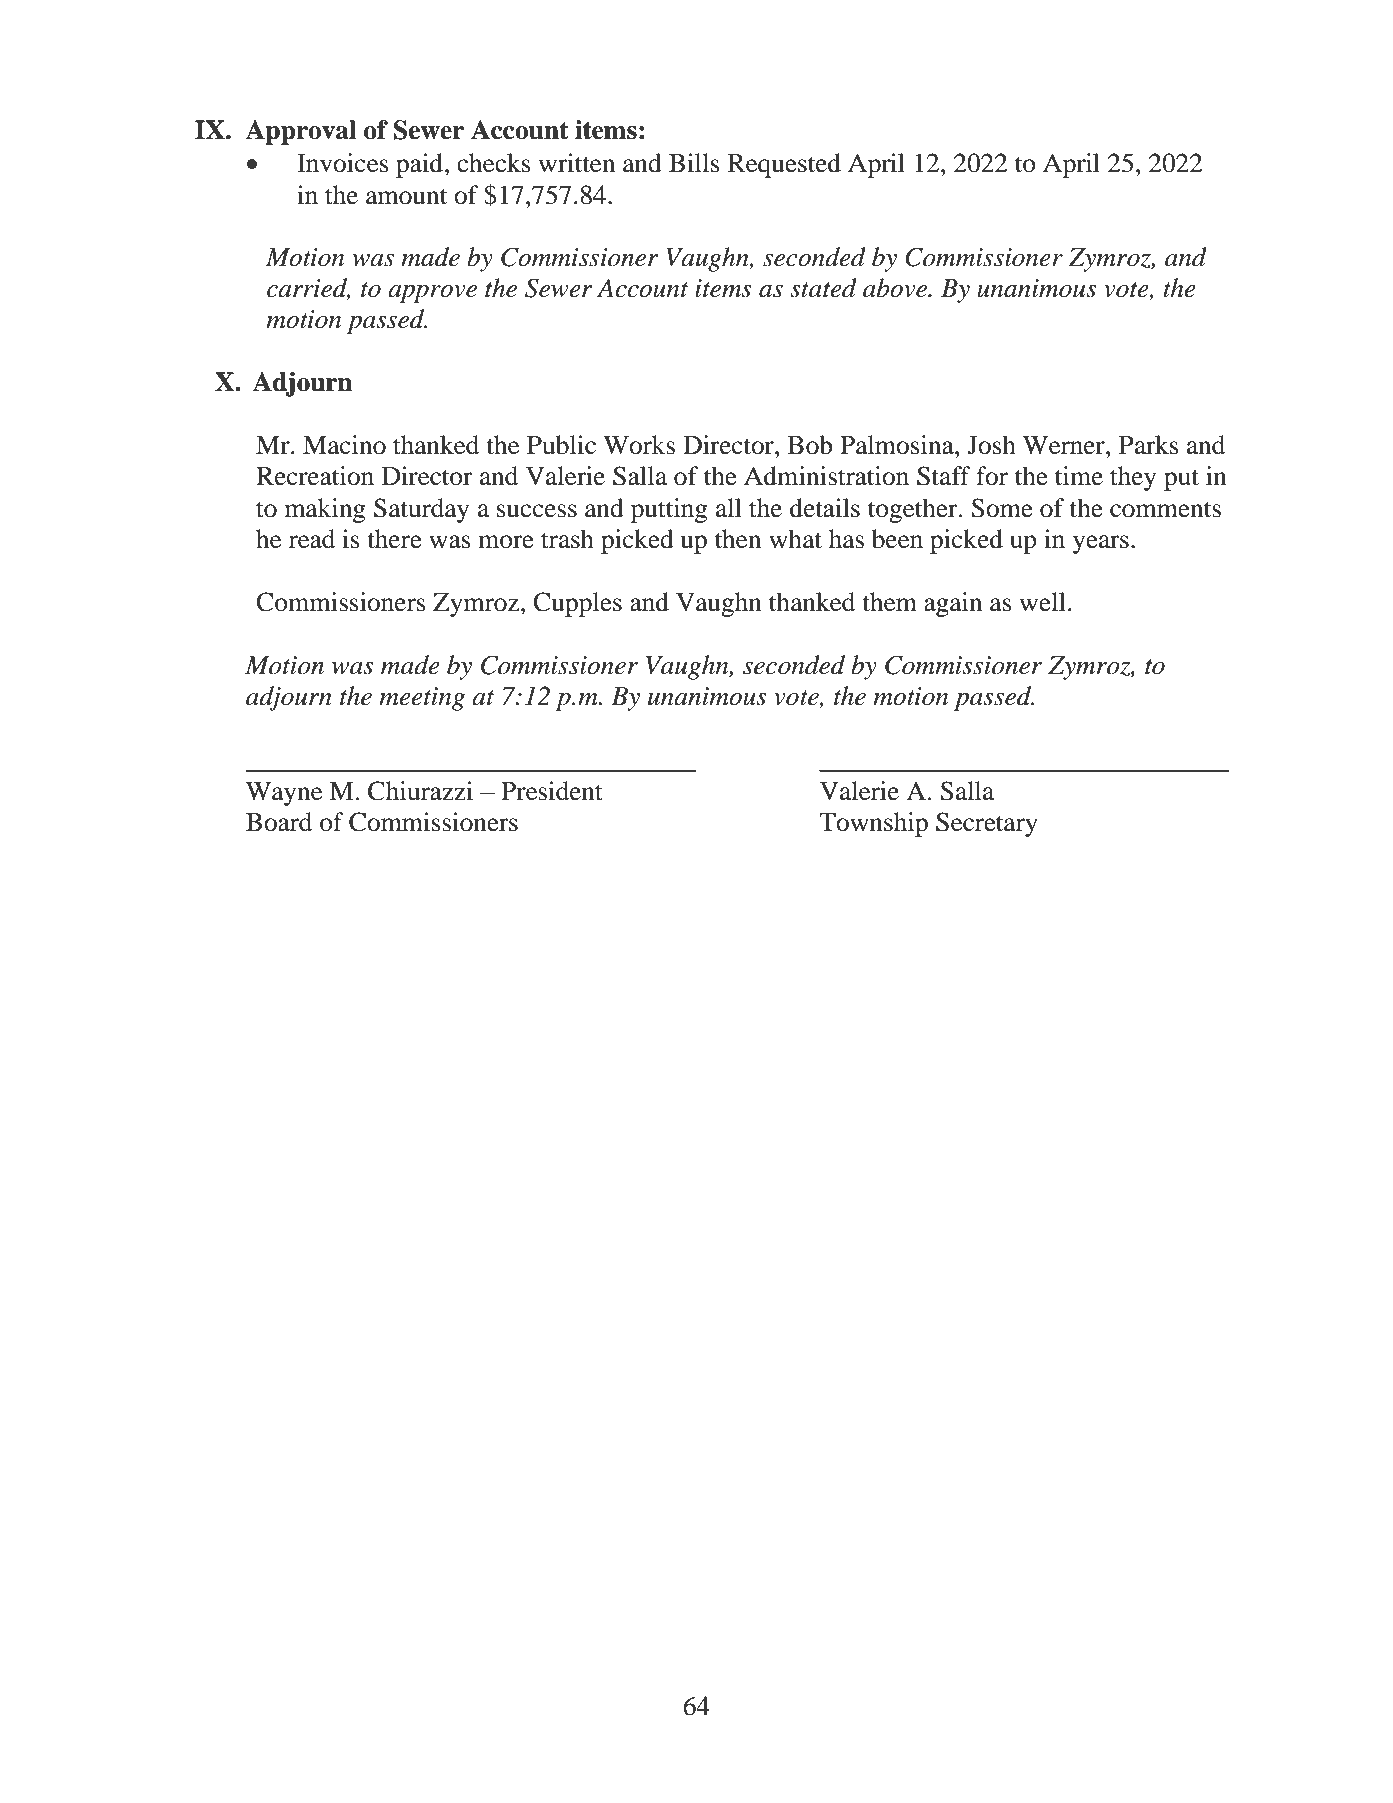 This screenshot has height=1803, width=1393. I want to click on Wayne, so click(284, 794).
